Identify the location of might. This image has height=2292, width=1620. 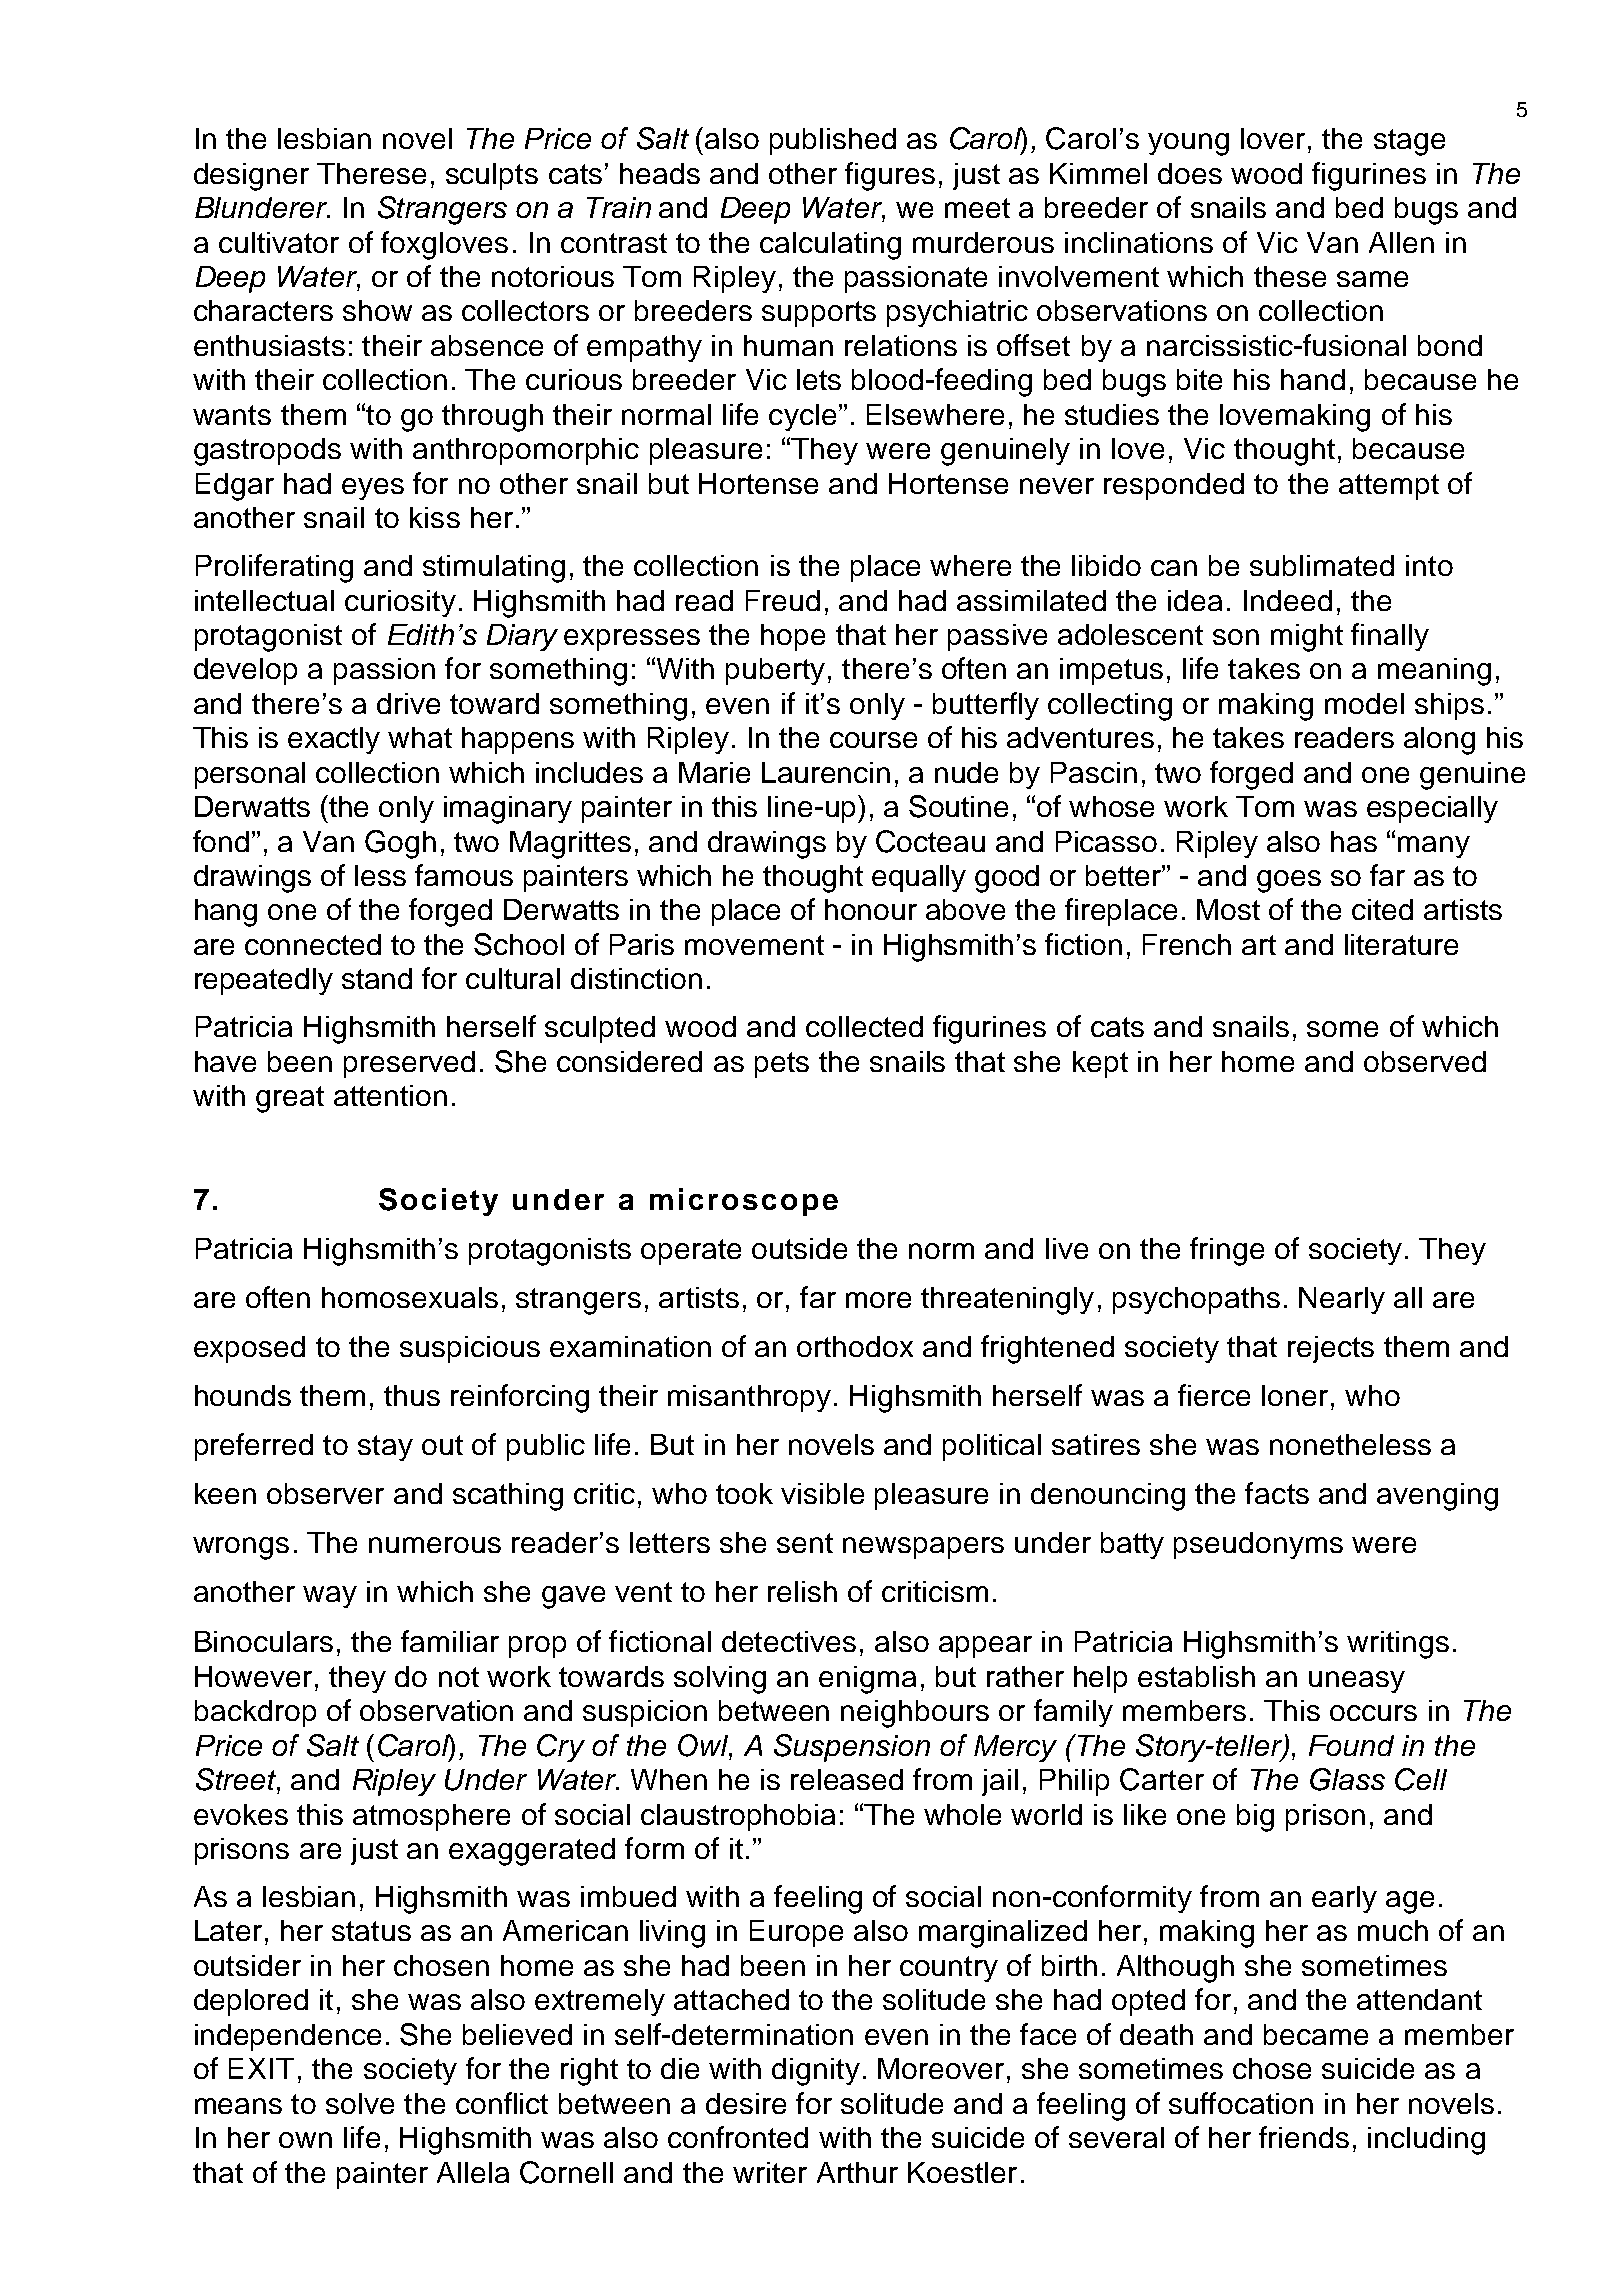
(1307, 638).
